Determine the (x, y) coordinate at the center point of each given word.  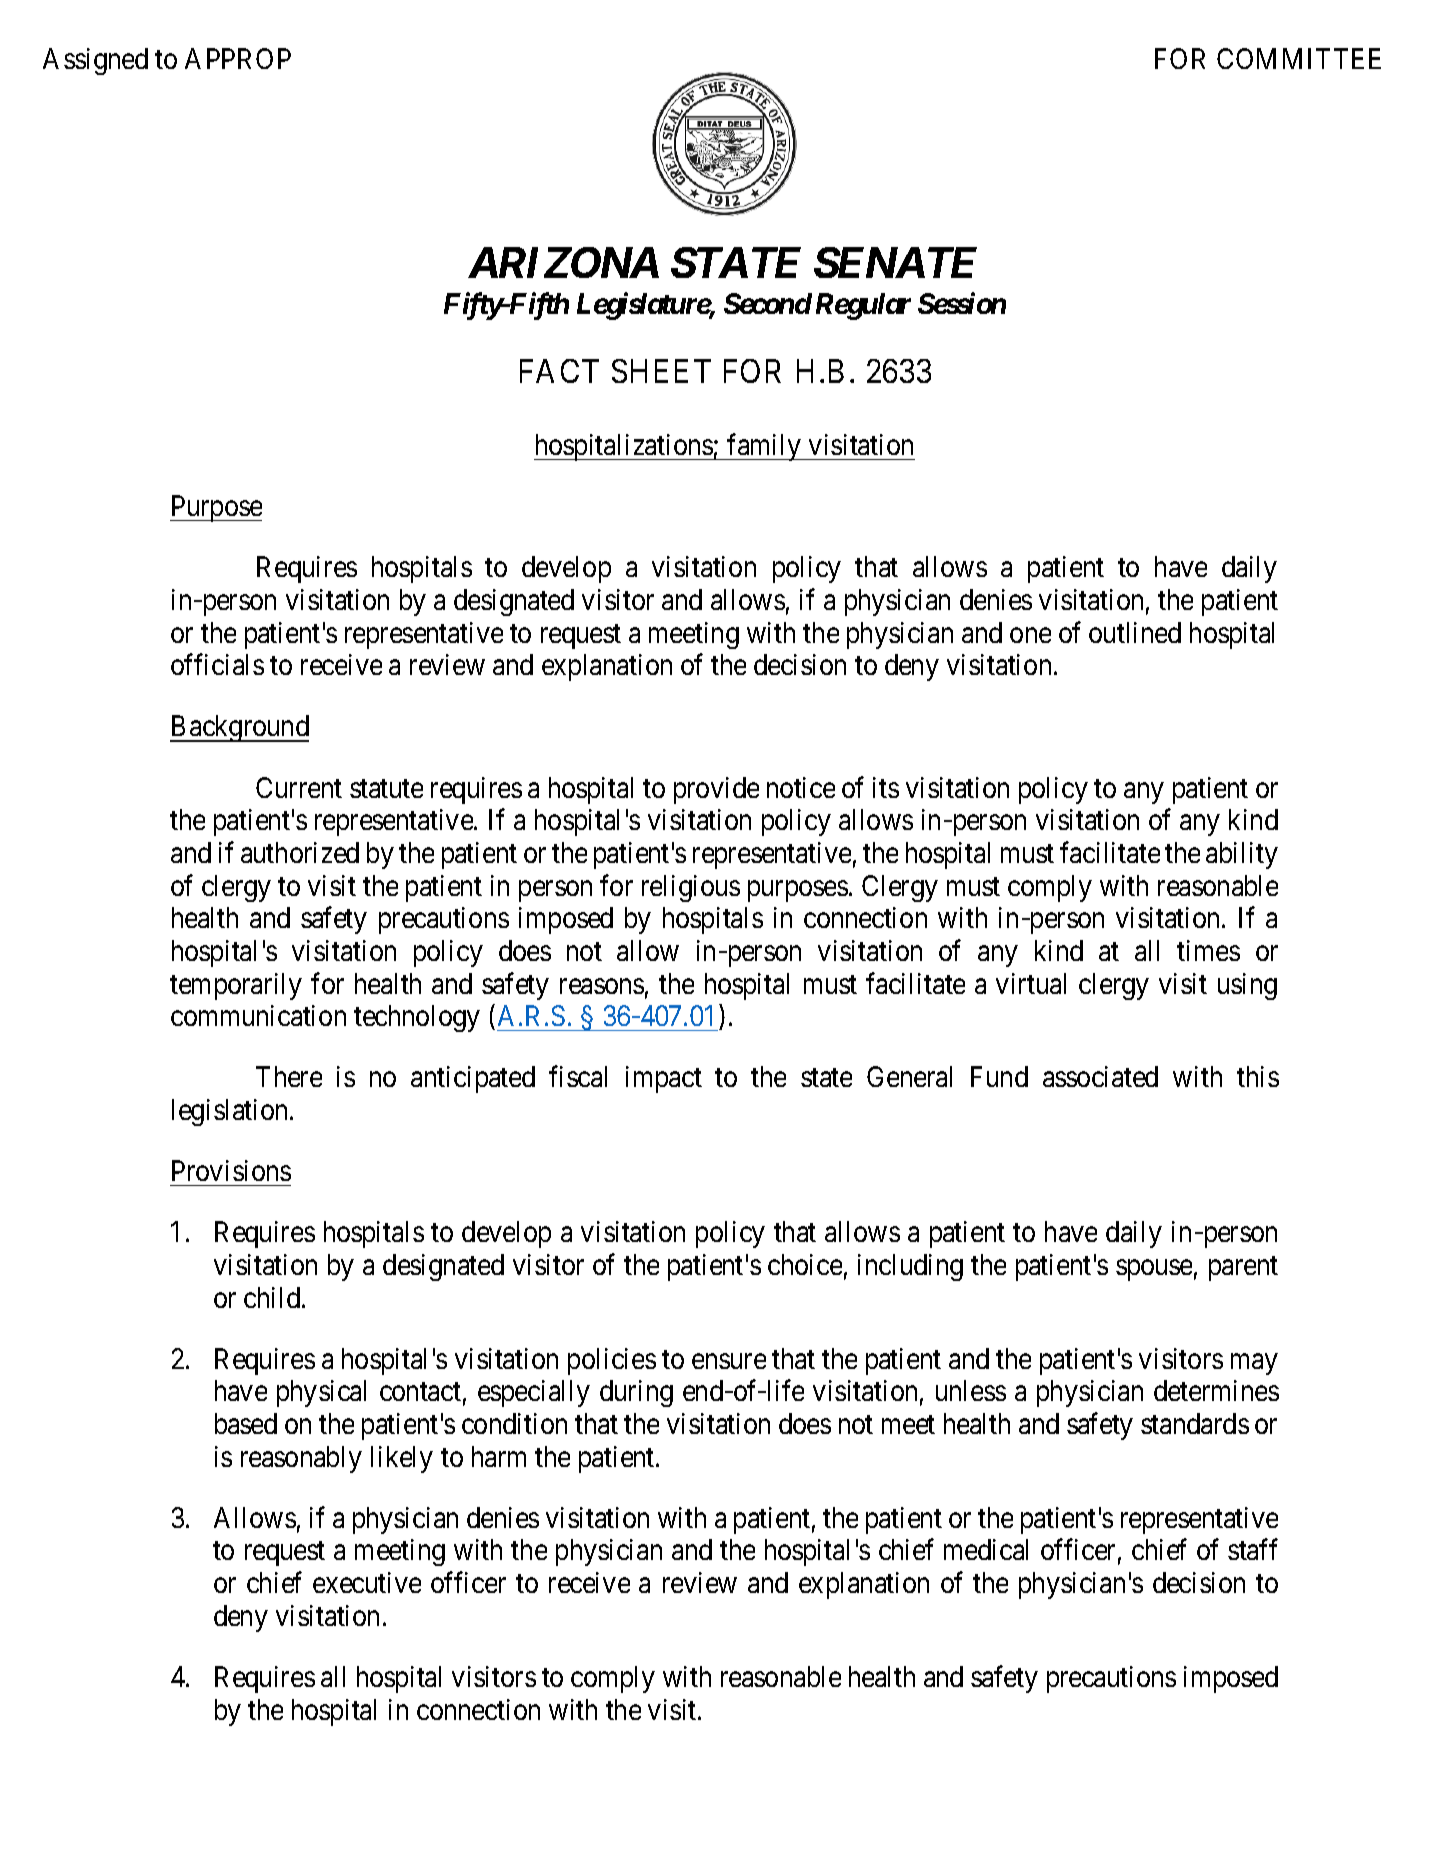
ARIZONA (563, 262)
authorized (300, 852)
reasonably (301, 1459)
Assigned (95, 61)
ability (1242, 855)
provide (716, 790)
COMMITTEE (1299, 58)
